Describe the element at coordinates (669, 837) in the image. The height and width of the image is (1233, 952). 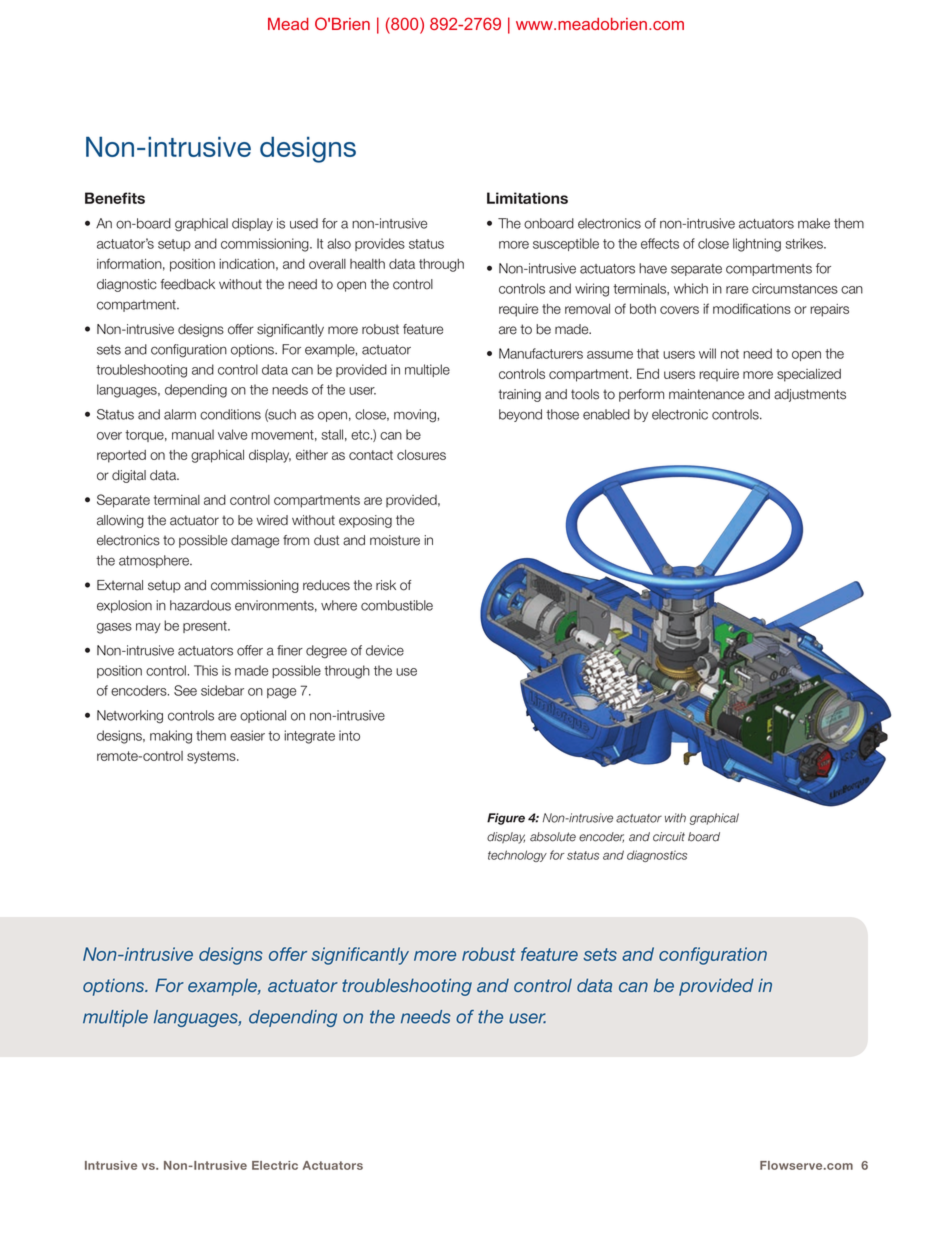
I see `circuit` at that location.
